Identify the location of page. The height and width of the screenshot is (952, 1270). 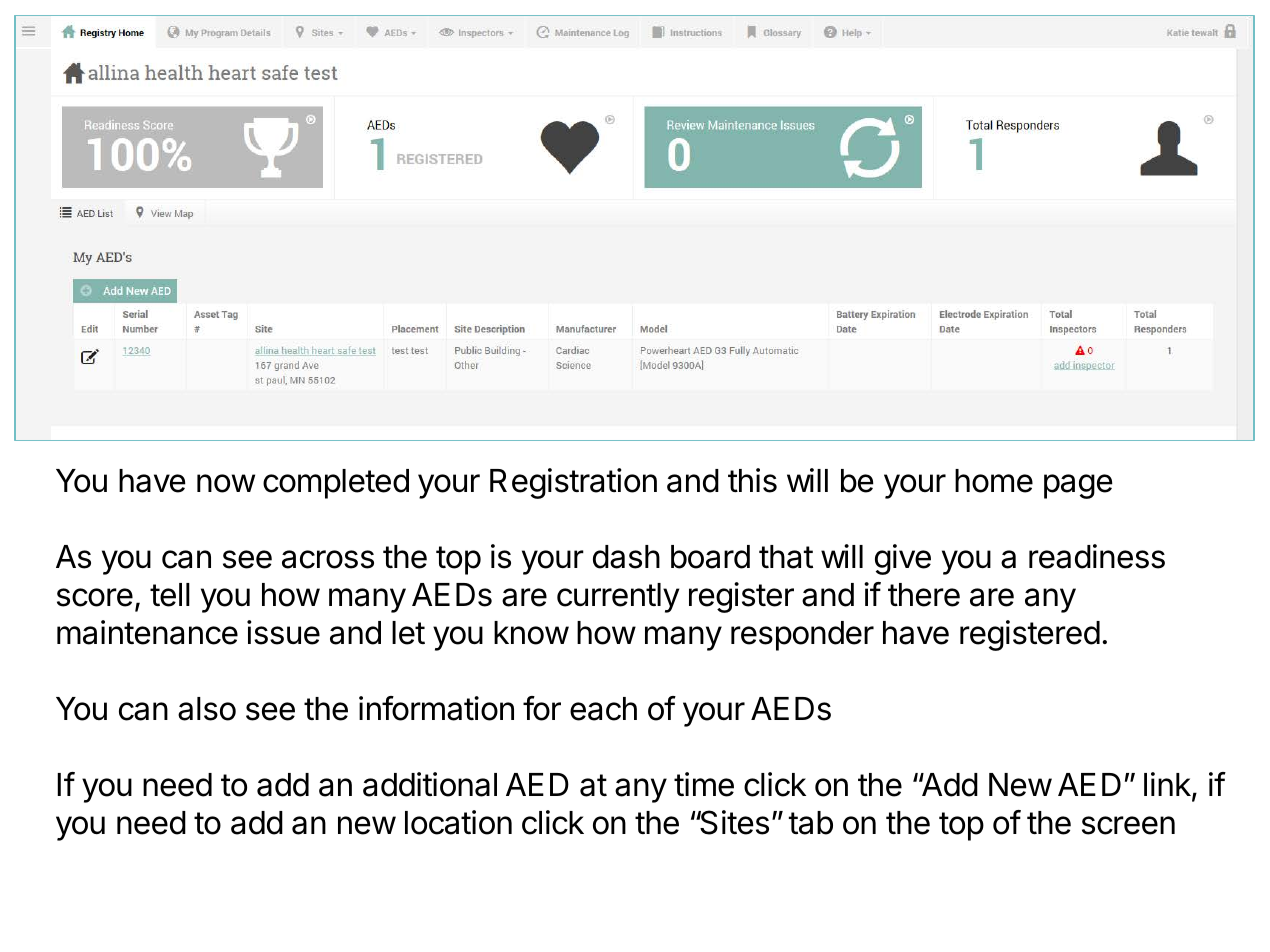
(1078, 486).
